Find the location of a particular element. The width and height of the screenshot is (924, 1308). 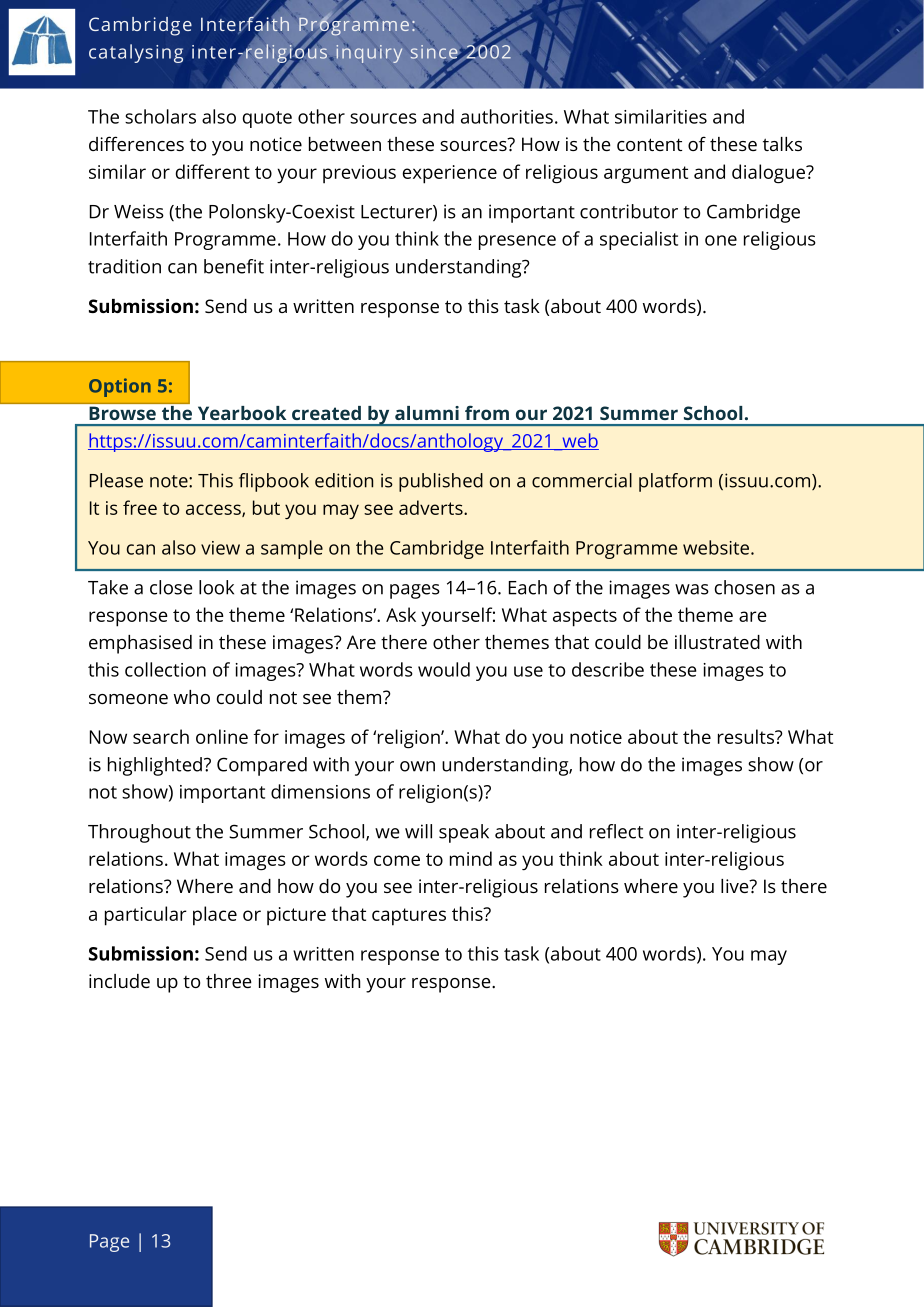

three is located at coordinates (229, 981).
